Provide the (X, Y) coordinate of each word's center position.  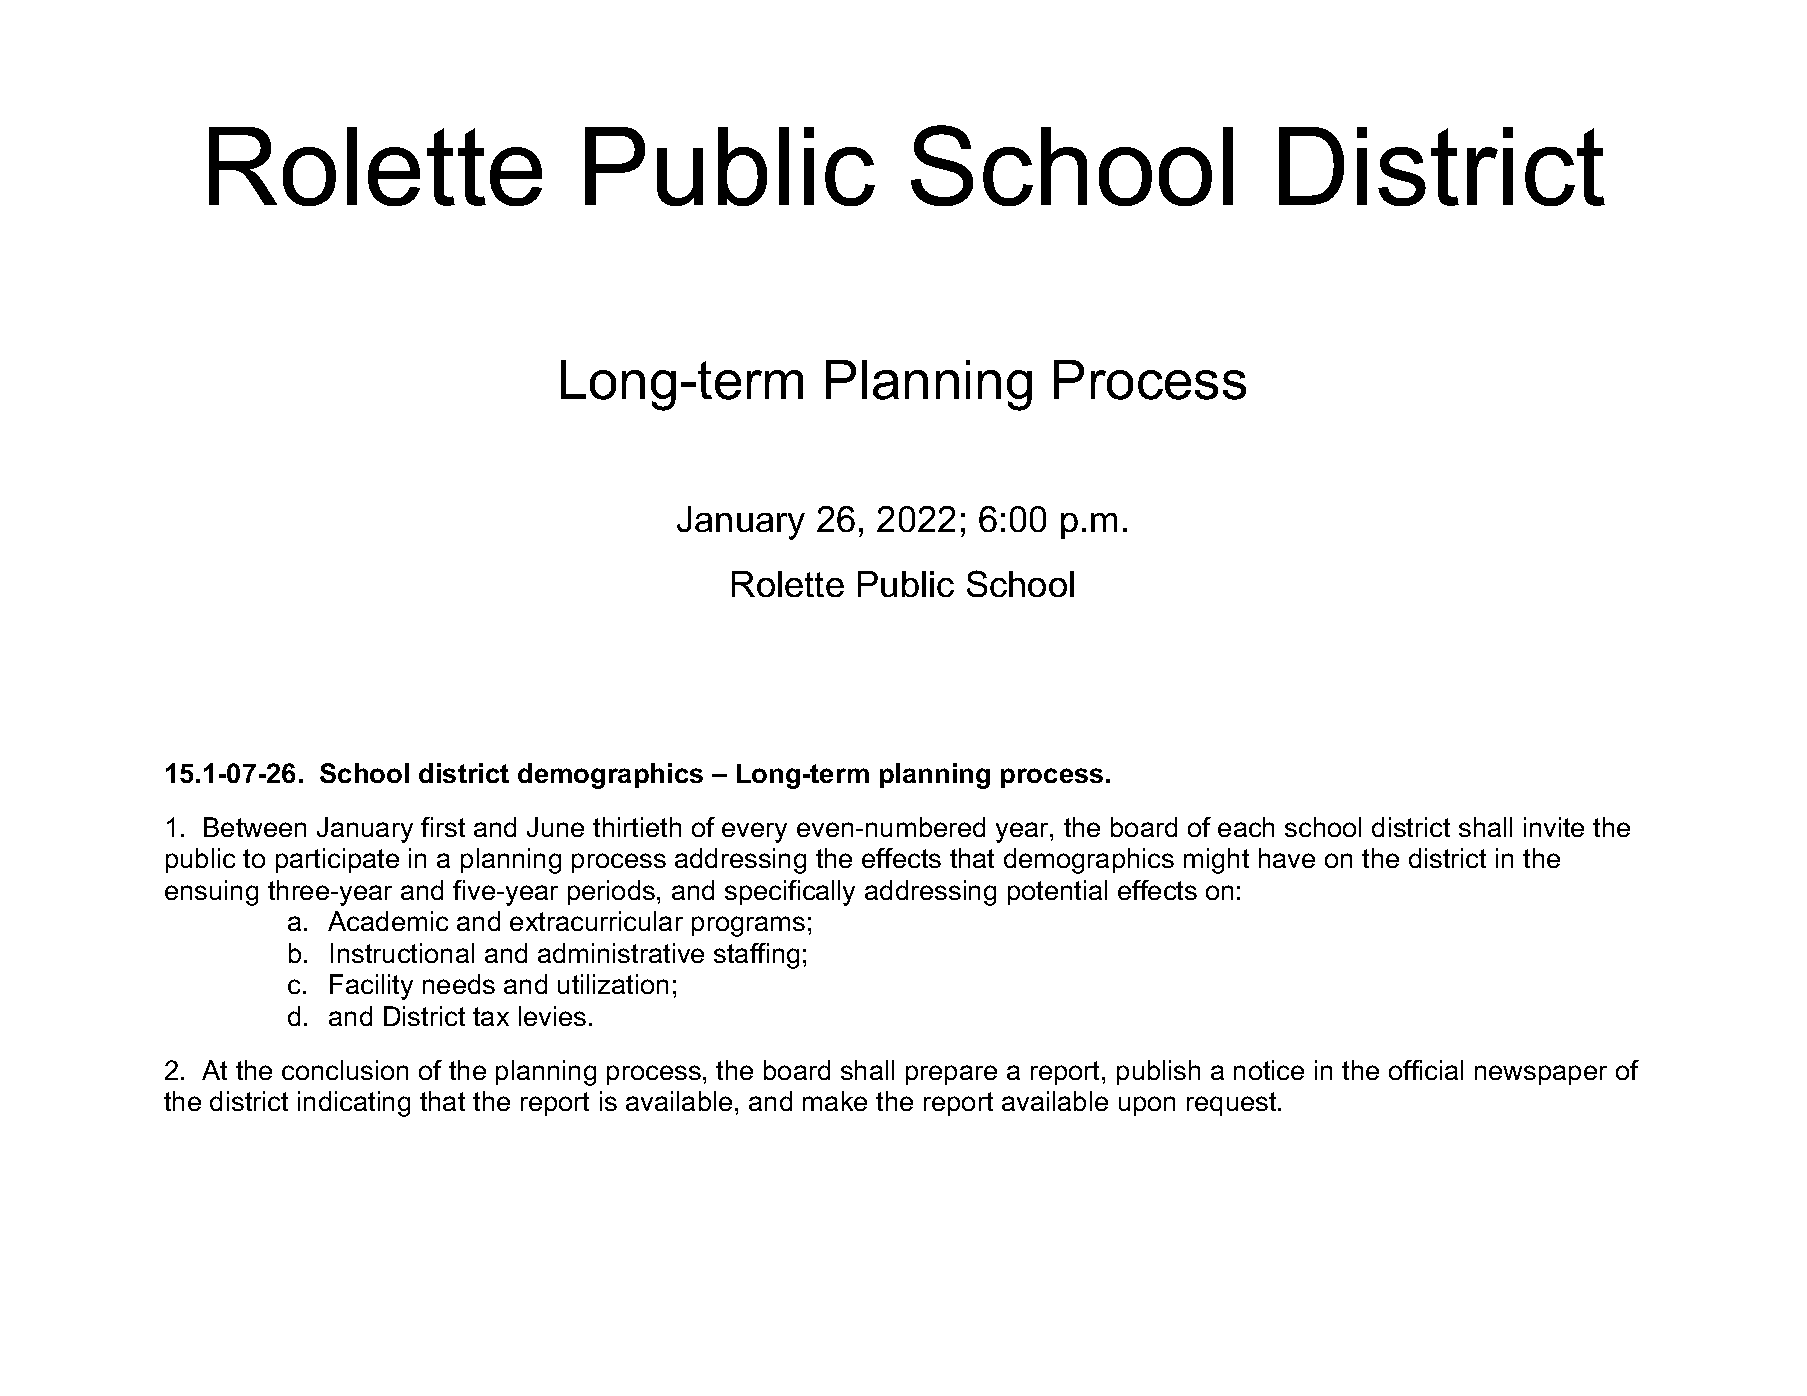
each (1246, 827)
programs (748, 926)
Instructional (402, 953)
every (754, 832)
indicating (354, 1104)
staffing (756, 956)
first (443, 827)
